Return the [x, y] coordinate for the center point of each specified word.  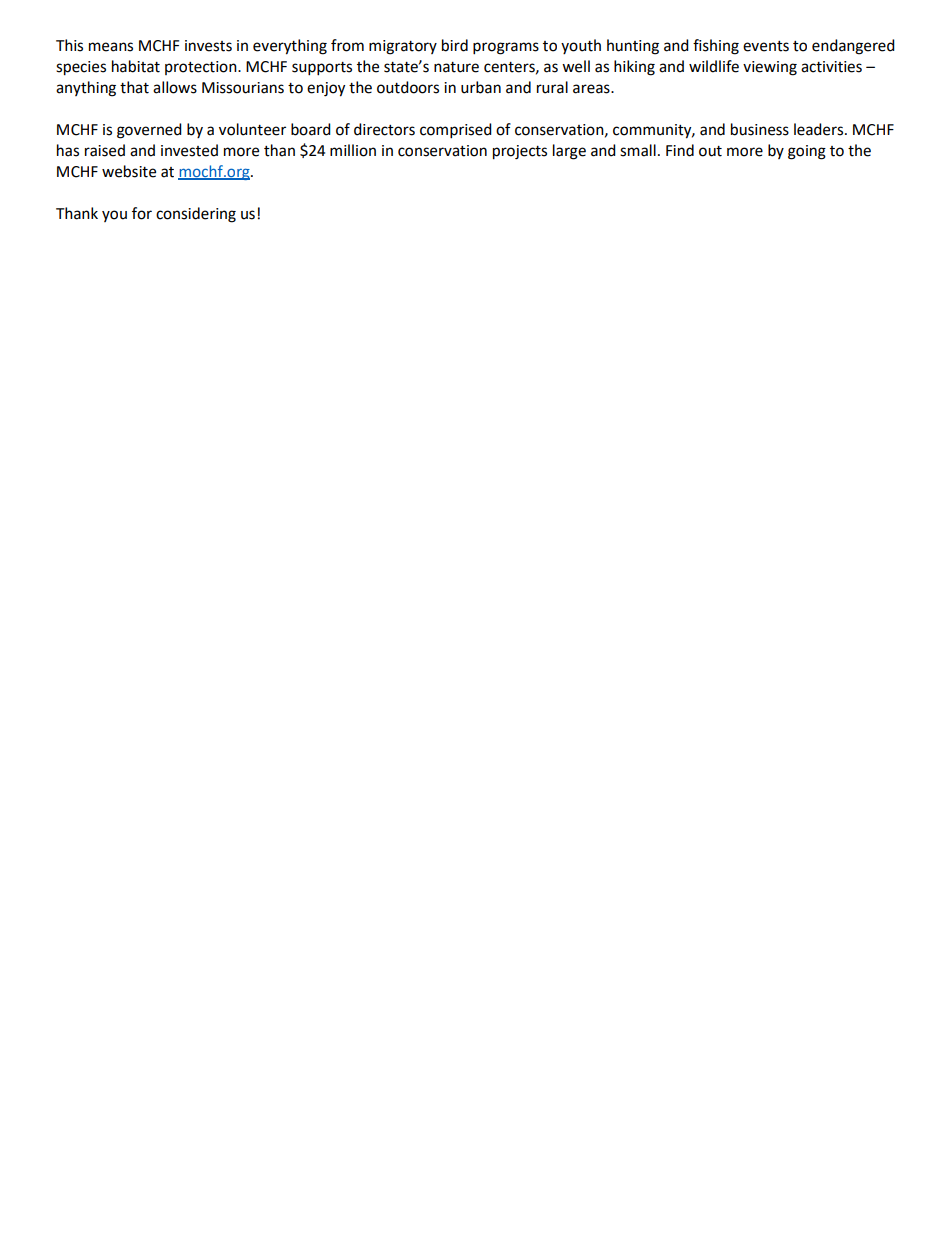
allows [175, 87]
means [111, 47]
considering [196, 215]
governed [149, 131]
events [766, 46]
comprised [456, 131]
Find [680, 150]
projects [520, 152]
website [129, 171]
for [142, 213]
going [807, 152]
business [760, 129]
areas [592, 89]
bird [455, 45]
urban [481, 87]
